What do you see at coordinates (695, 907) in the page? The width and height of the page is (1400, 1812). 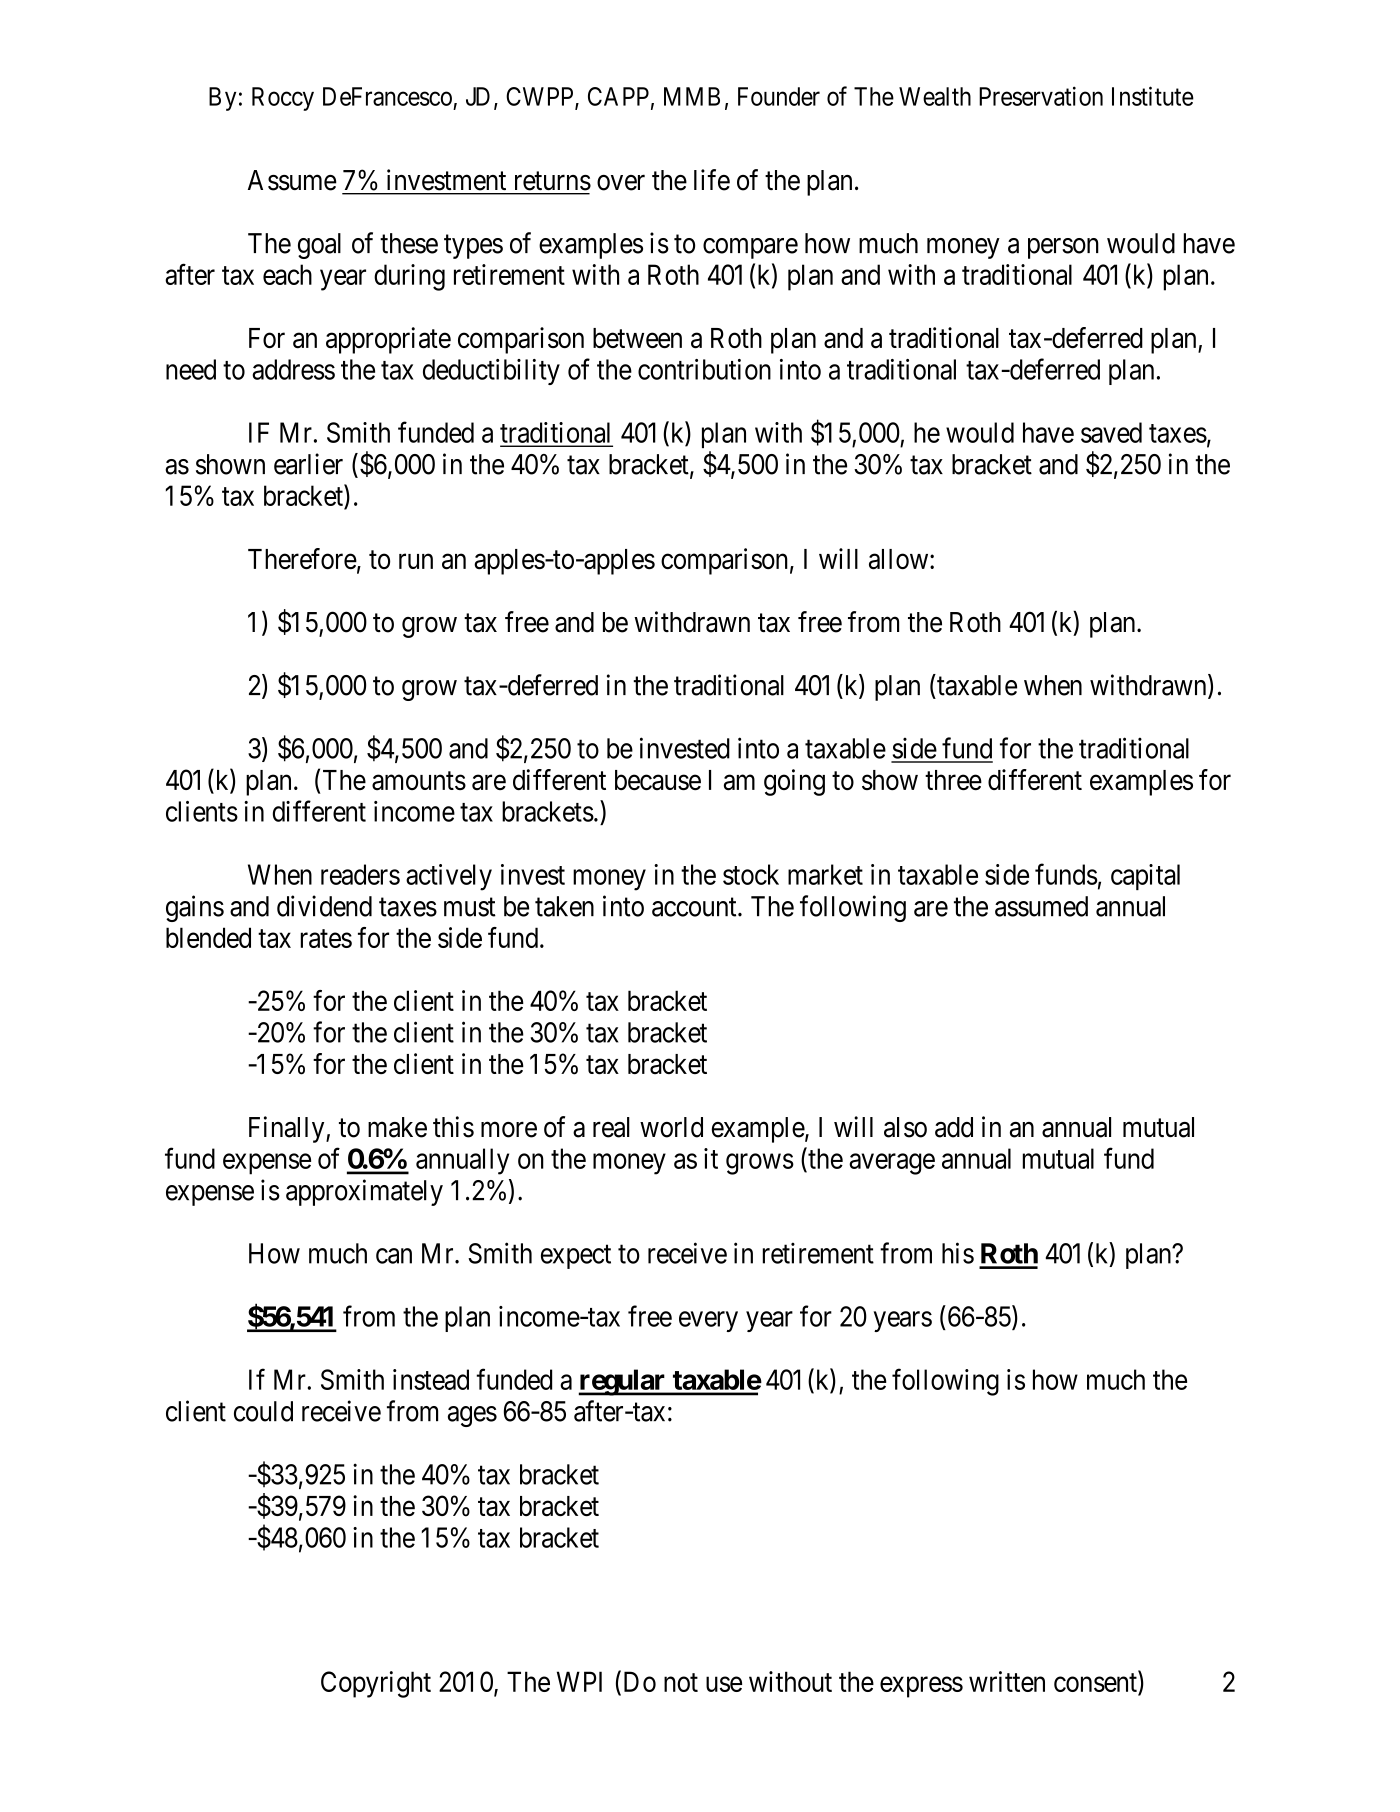 I see `account` at bounding box center [695, 907].
